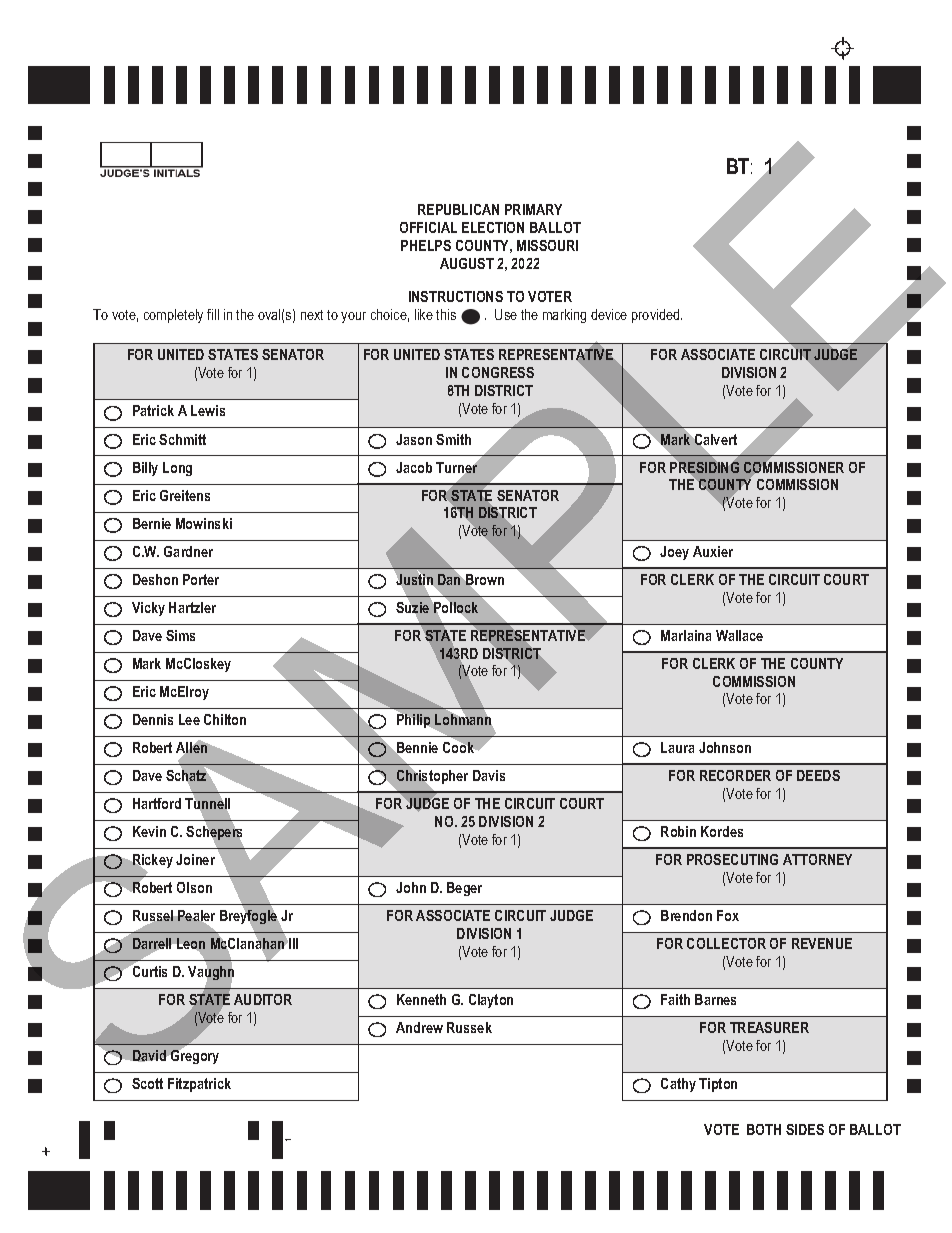 This document has width=952, height=1233. Describe the element at coordinates (735, 775) in the document. I see `RECORDER` at that location.
